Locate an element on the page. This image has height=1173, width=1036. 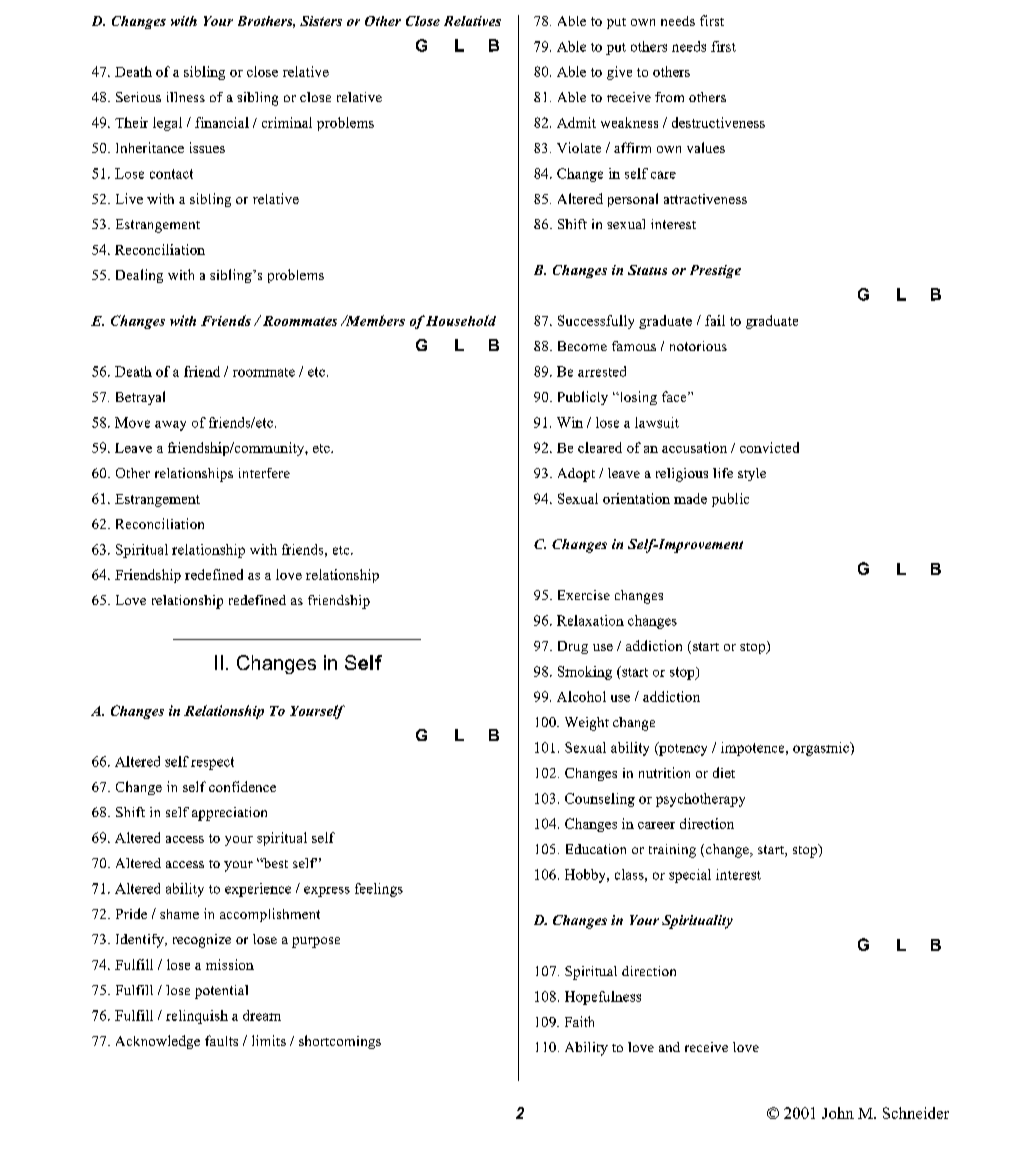
give is located at coordinates (619, 73).
